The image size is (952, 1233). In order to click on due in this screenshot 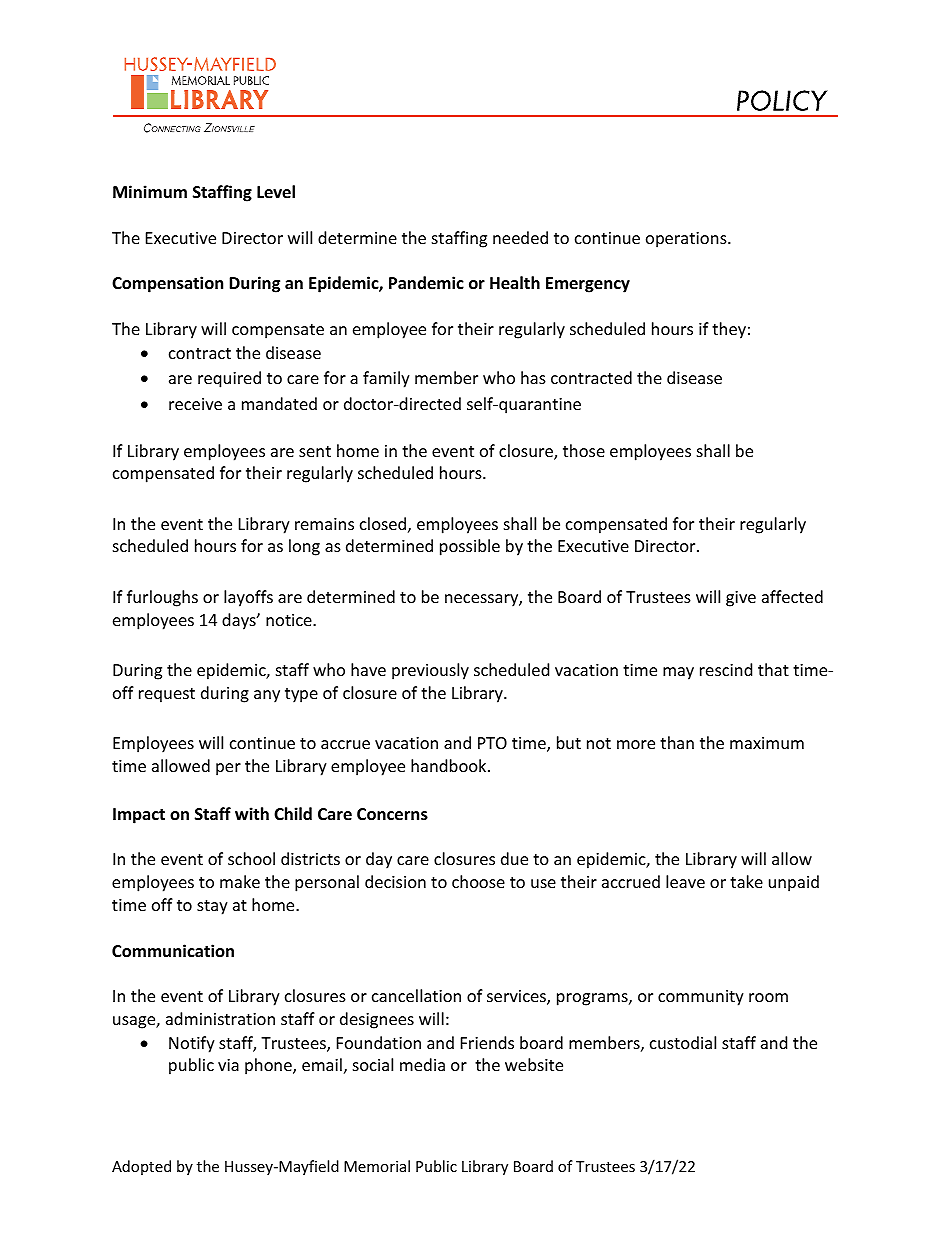, I will do `click(514, 858)`.
